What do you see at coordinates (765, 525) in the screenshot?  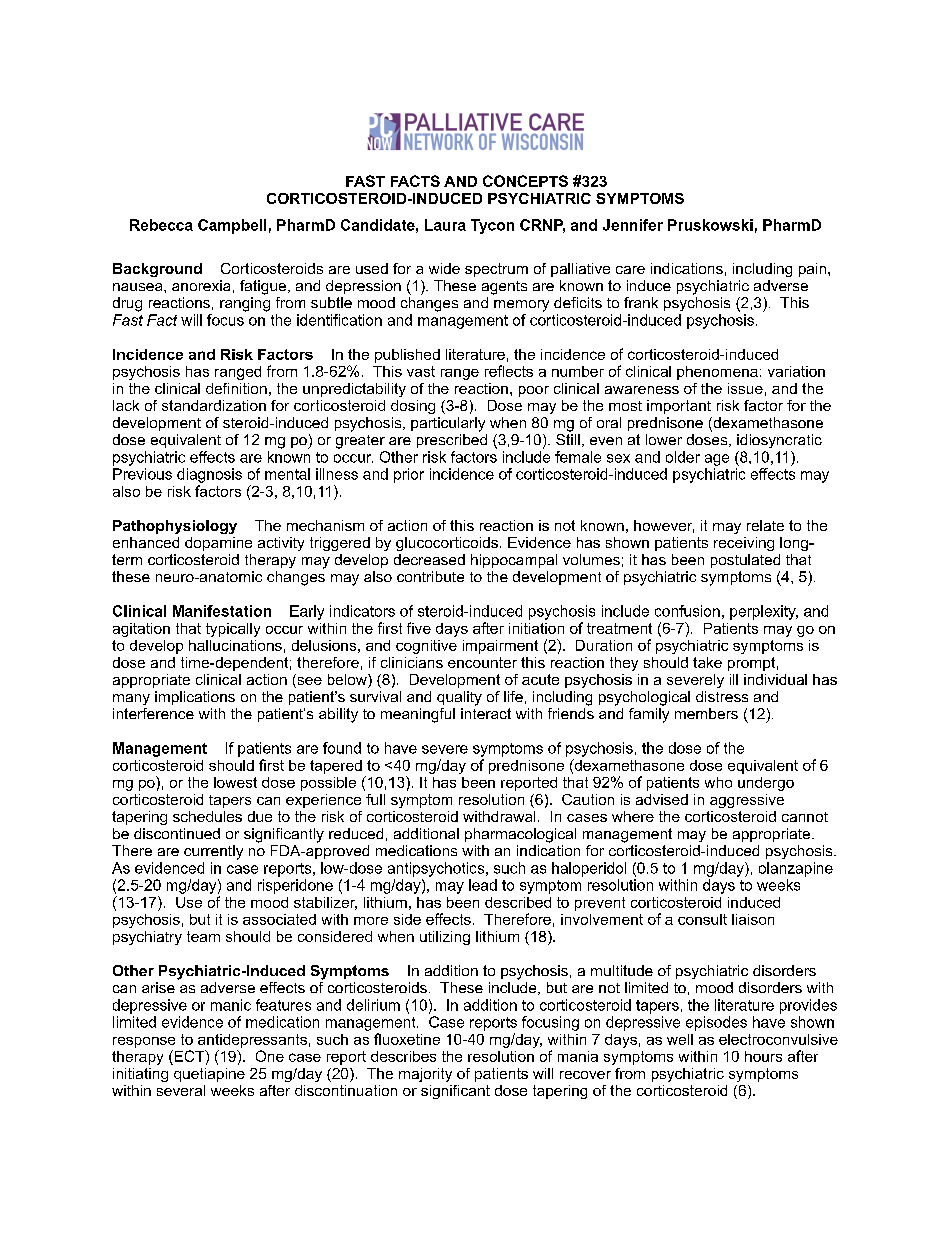 I see `relate` at bounding box center [765, 525].
